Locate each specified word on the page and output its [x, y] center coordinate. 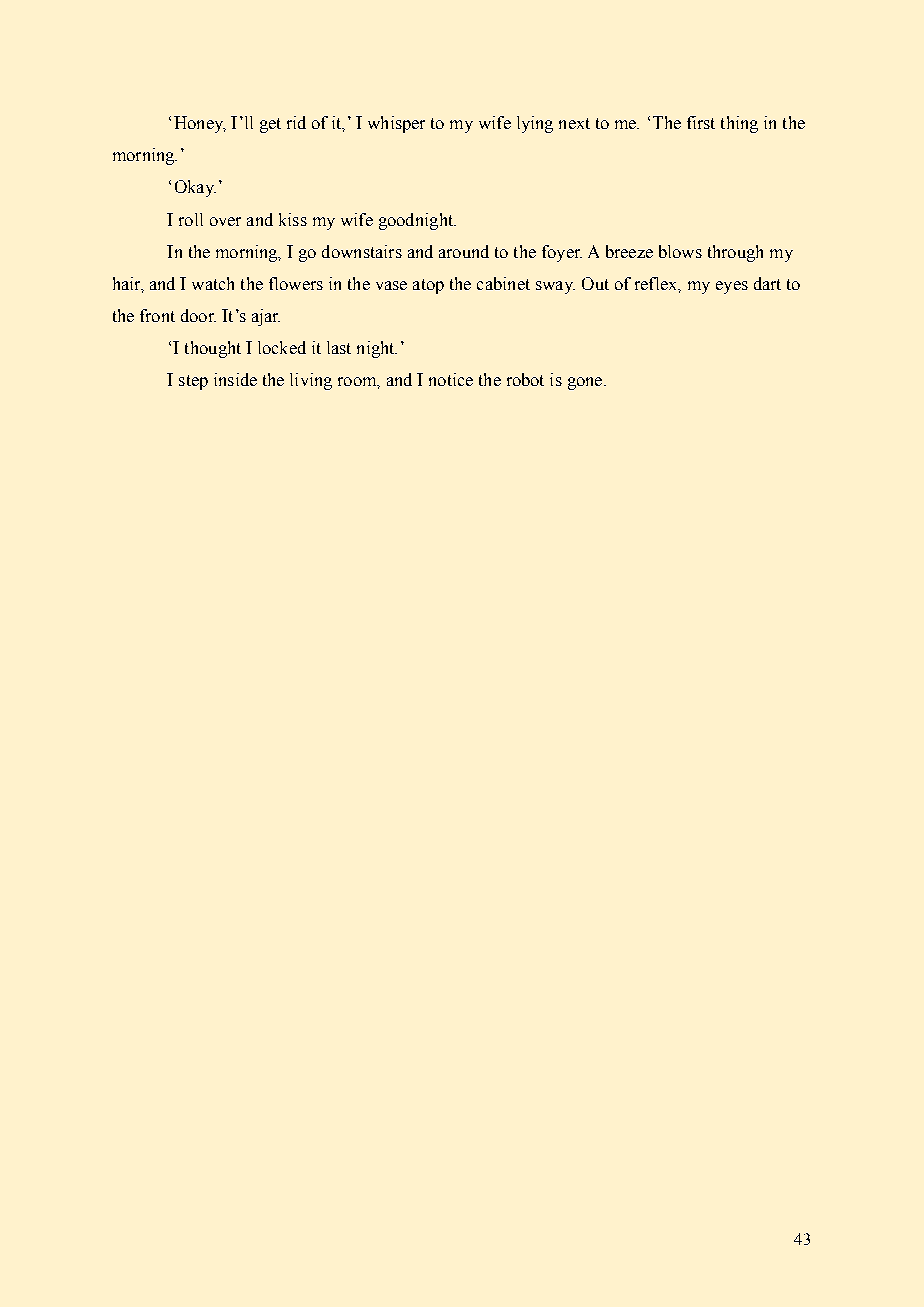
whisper [396, 124]
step [193, 382]
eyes [732, 287]
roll [191, 219]
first [701, 122]
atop [428, 286]
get [270, 125]
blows [680, 251]
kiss [293, 219]
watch [213, 283]
